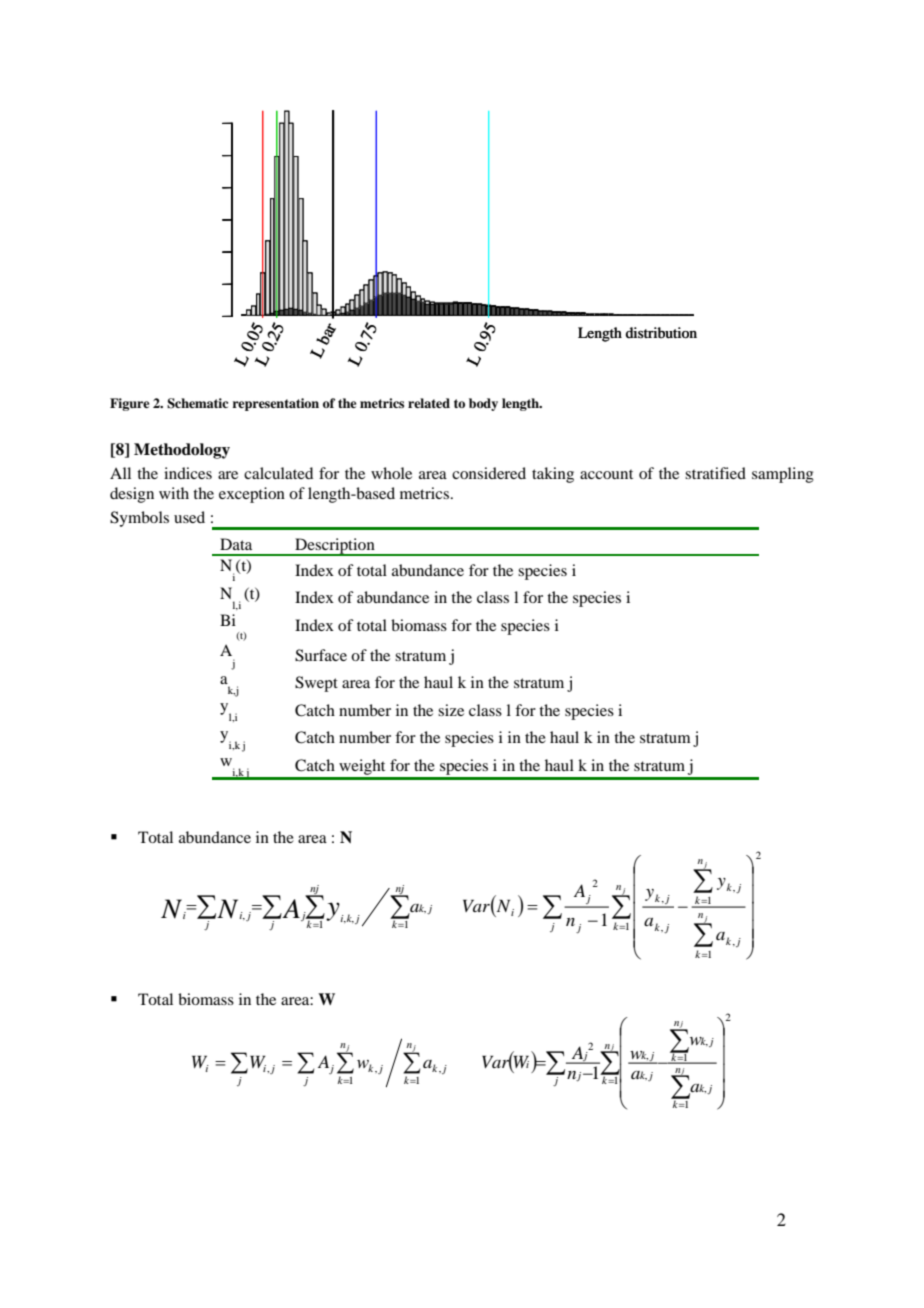  What do you see at coordinates (139, 519) in the document?
I see `Symbols` at bounding box center [139, 519].
